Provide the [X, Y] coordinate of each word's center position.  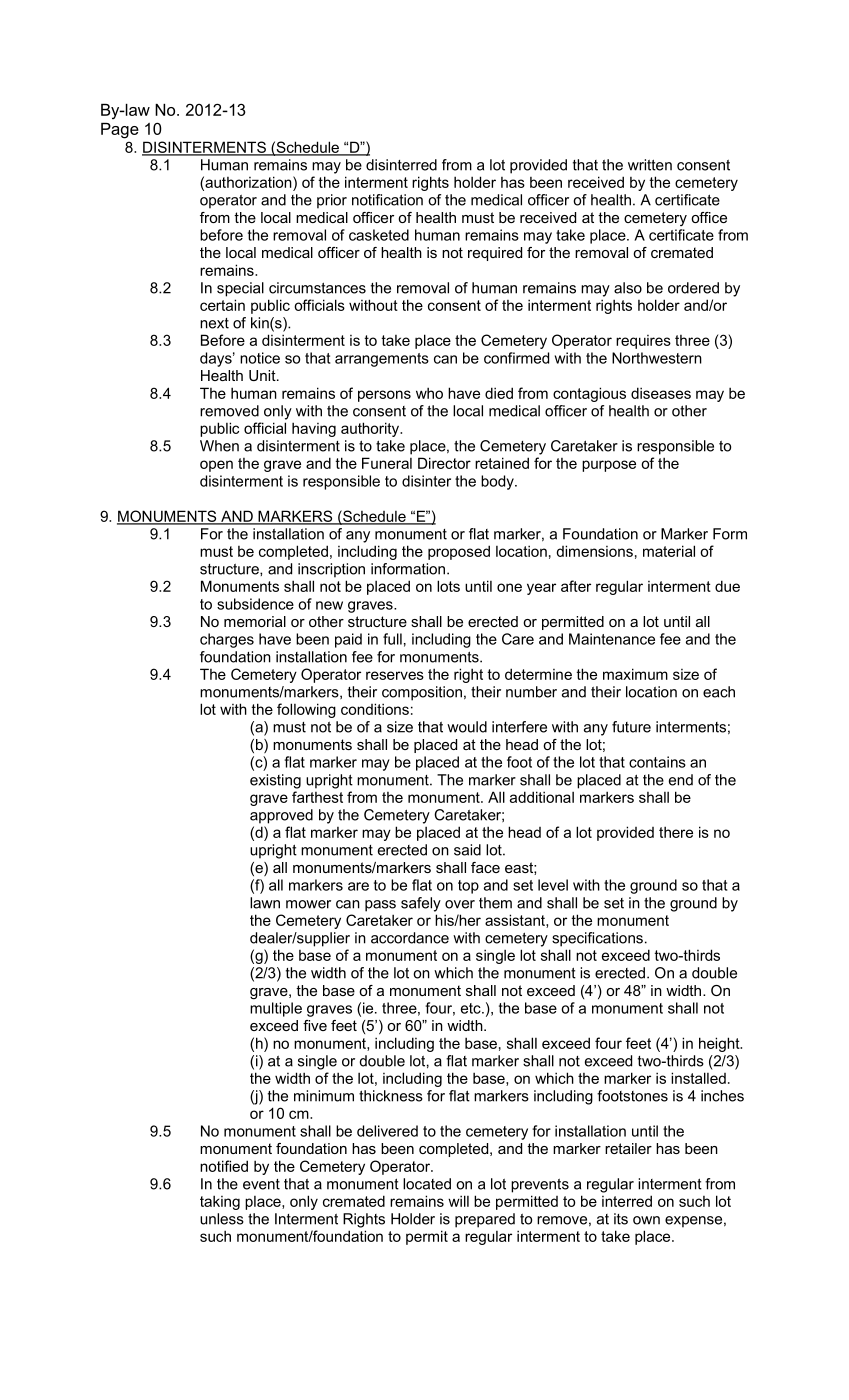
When [219, 446]
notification [387, 200]
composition [422, 693]
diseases [661, 393]
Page [120, 131]
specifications [597, 939]
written [650, 165]
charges [227, 640]
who [429, 393]
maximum [635, 674]
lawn [265, 903]
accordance [410, 938]
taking [220, 1202]
